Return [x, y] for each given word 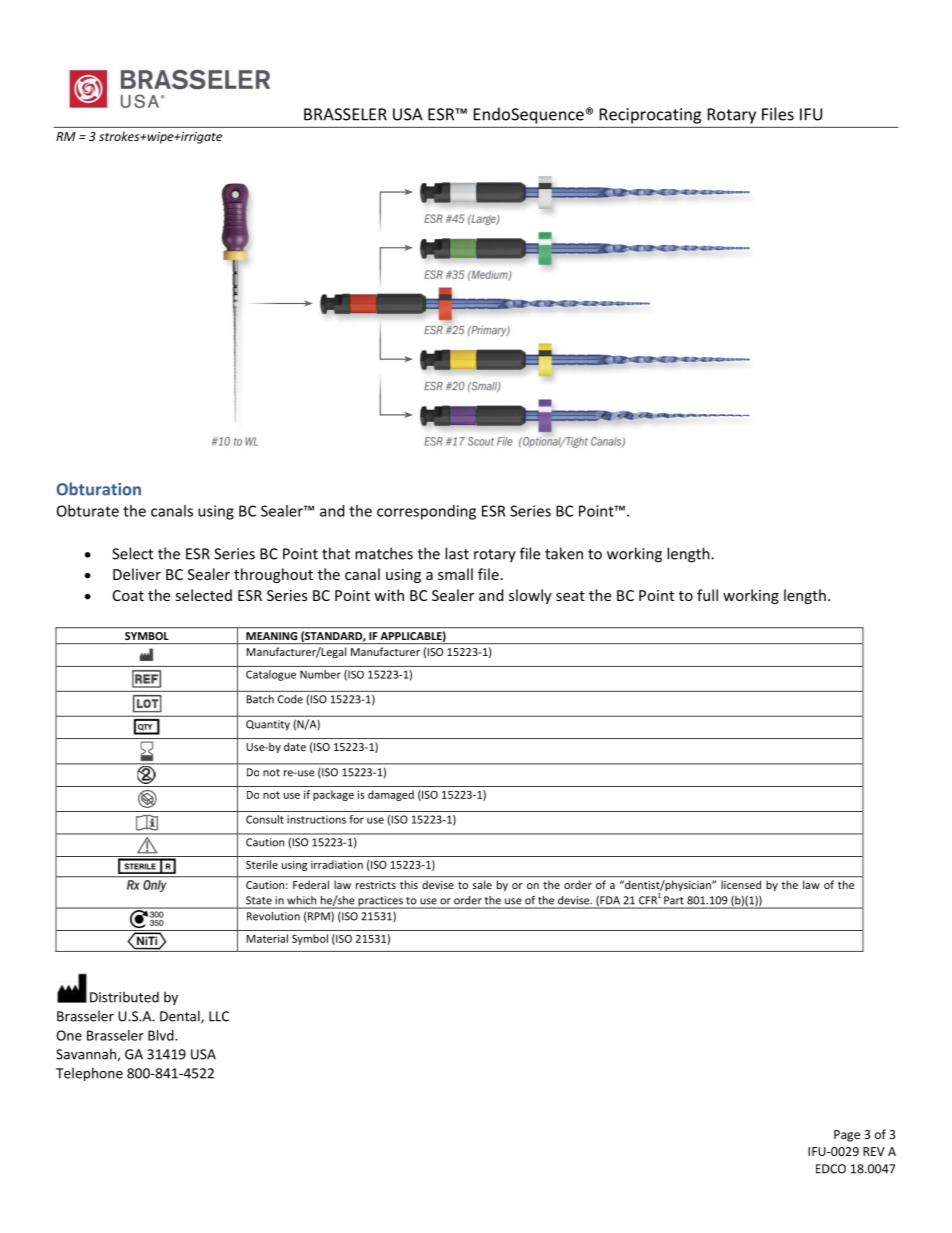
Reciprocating [650, 116]
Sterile [262, 864]
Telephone [89, 1074]
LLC [219, 1016]
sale [482, 884]
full [707, 595]
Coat [128, 595]
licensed [741, 884]
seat [570, 596]
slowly [530, 596]
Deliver [137, 574]
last [457, 553]
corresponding [426, 512]
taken [564, 553]
